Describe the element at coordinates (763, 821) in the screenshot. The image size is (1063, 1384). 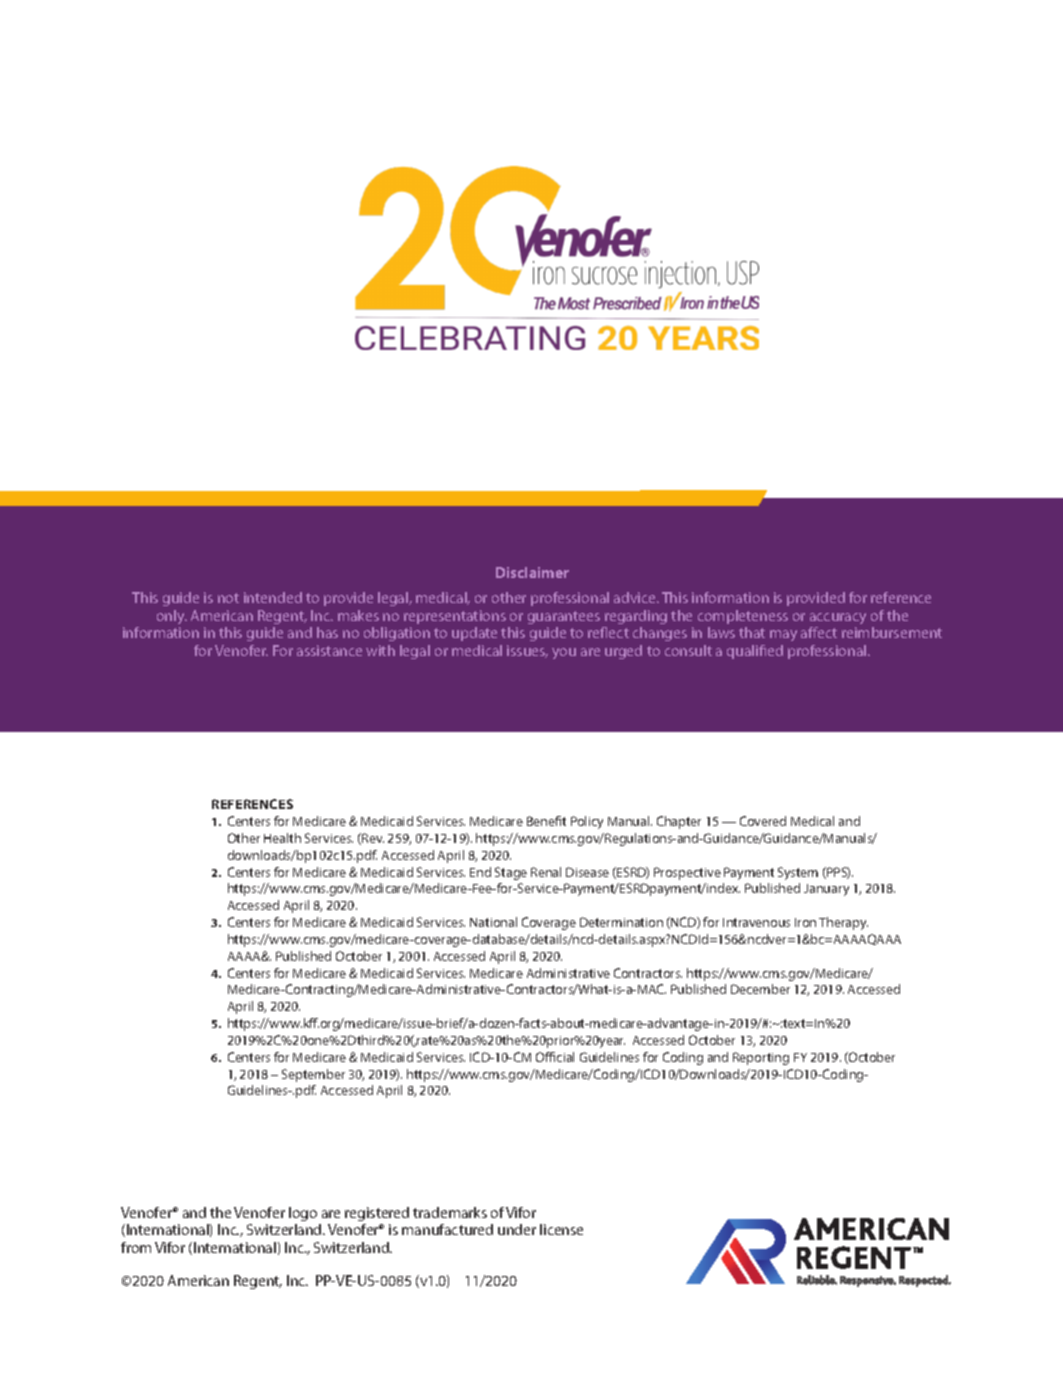
I see `Covered` at that location.
